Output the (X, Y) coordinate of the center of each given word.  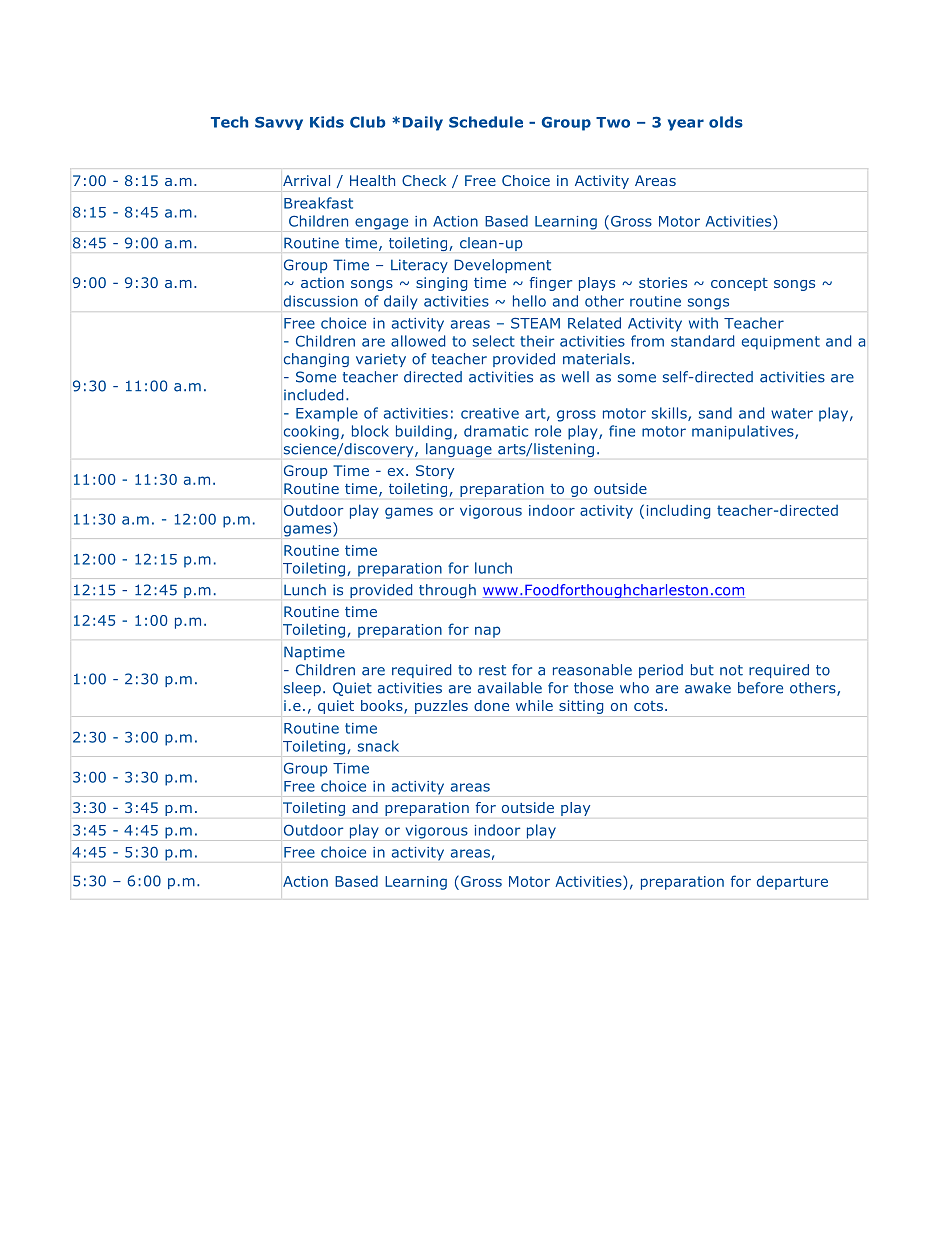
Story (435, 472)
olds (726, 122)
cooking (311, 432)
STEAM (535, 323)
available (510, 688)
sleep (302, 689)
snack (378, 746)
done (491, 705)
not (731, 670)
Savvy (279, 123)
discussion (321, 301)
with (703, 323)
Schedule (486, 122)
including (678, 511)
